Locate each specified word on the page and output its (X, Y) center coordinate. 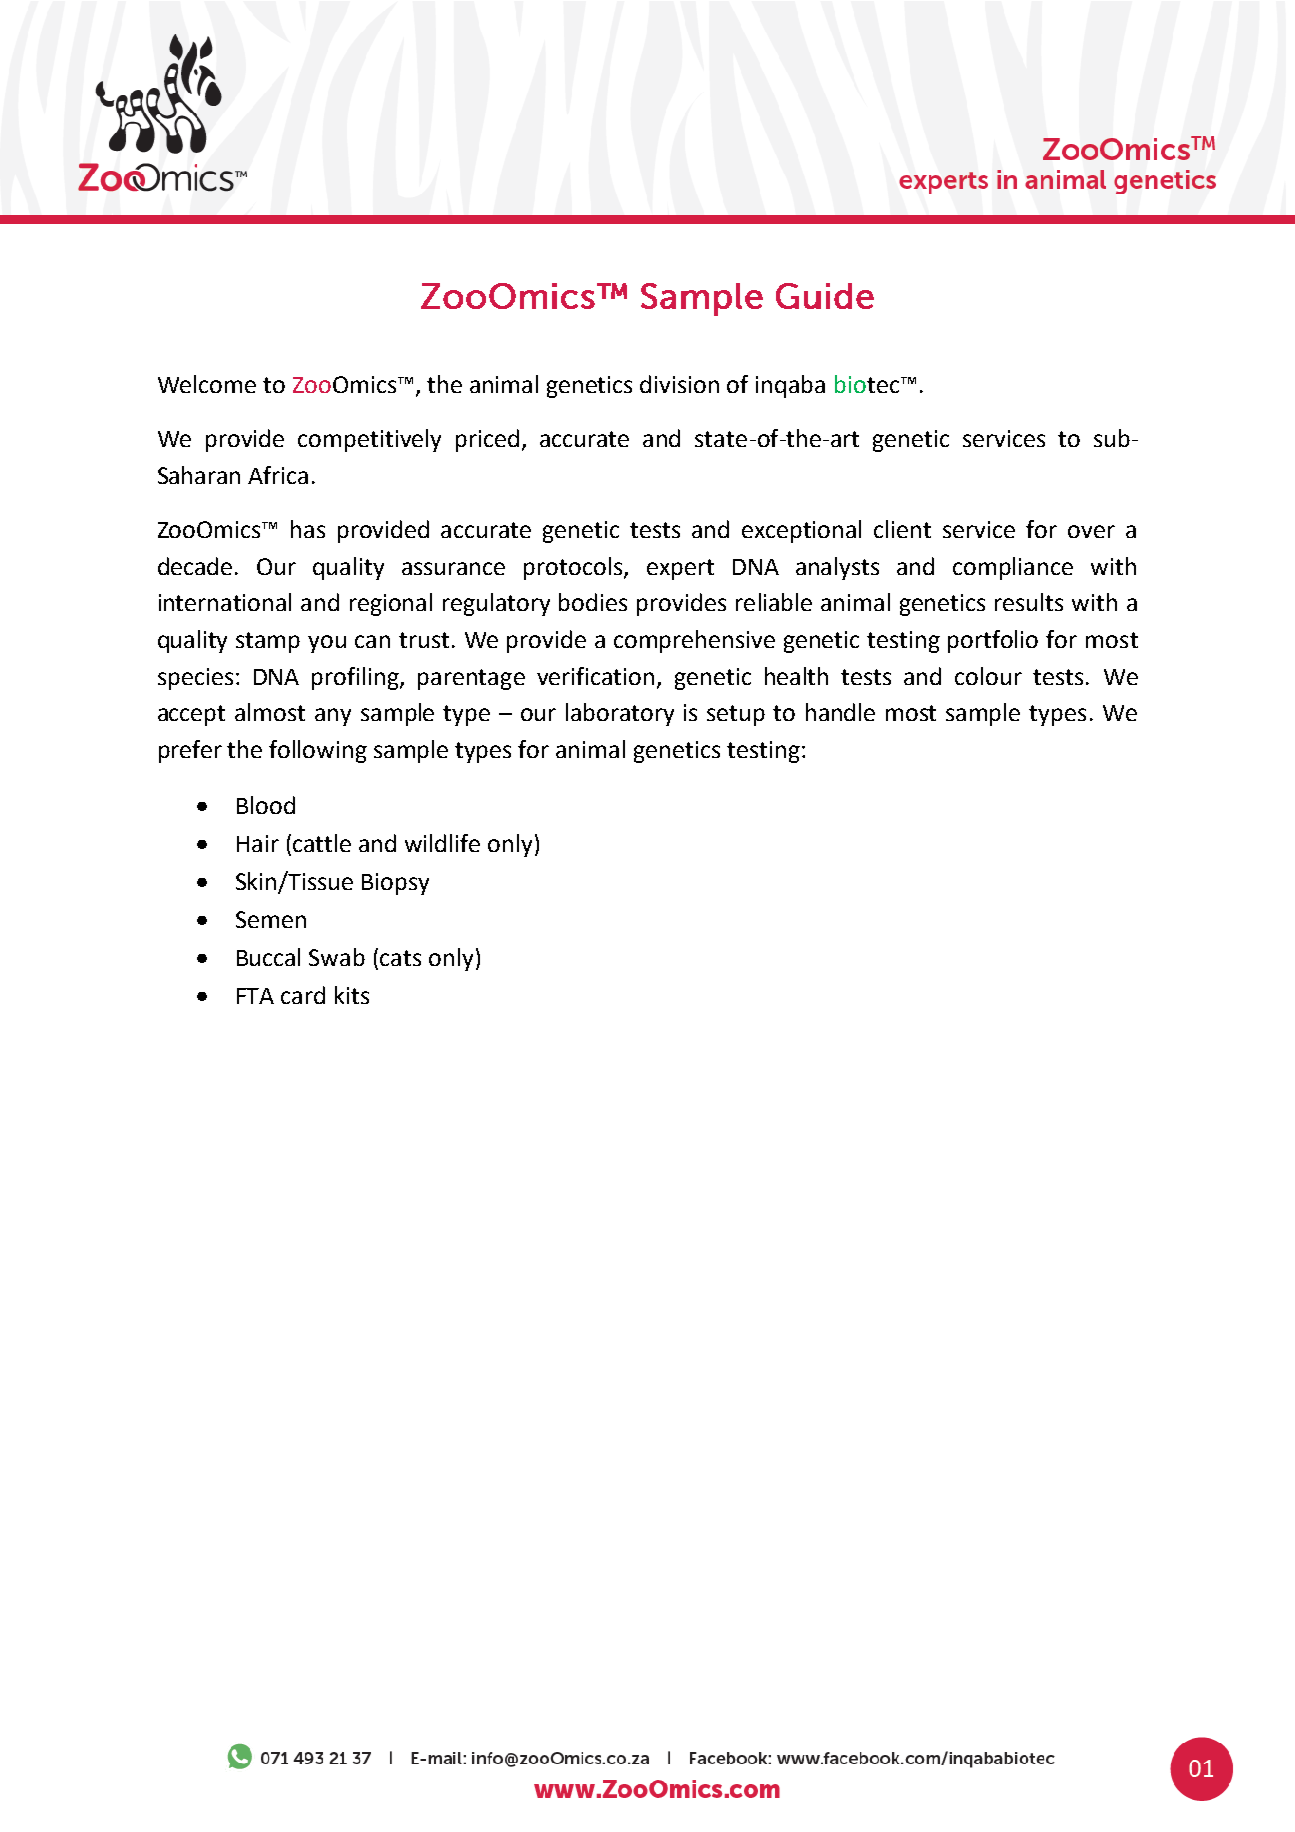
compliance (1013, 568)
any (333, 717)
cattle (322, 843)
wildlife (442, 843)
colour (988, 676)
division (679, 384)
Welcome (207, 384)
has (308, 529)
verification (595, 676)
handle (840, 712)
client (902, 529)
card (303, 995)
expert (680, 569)
